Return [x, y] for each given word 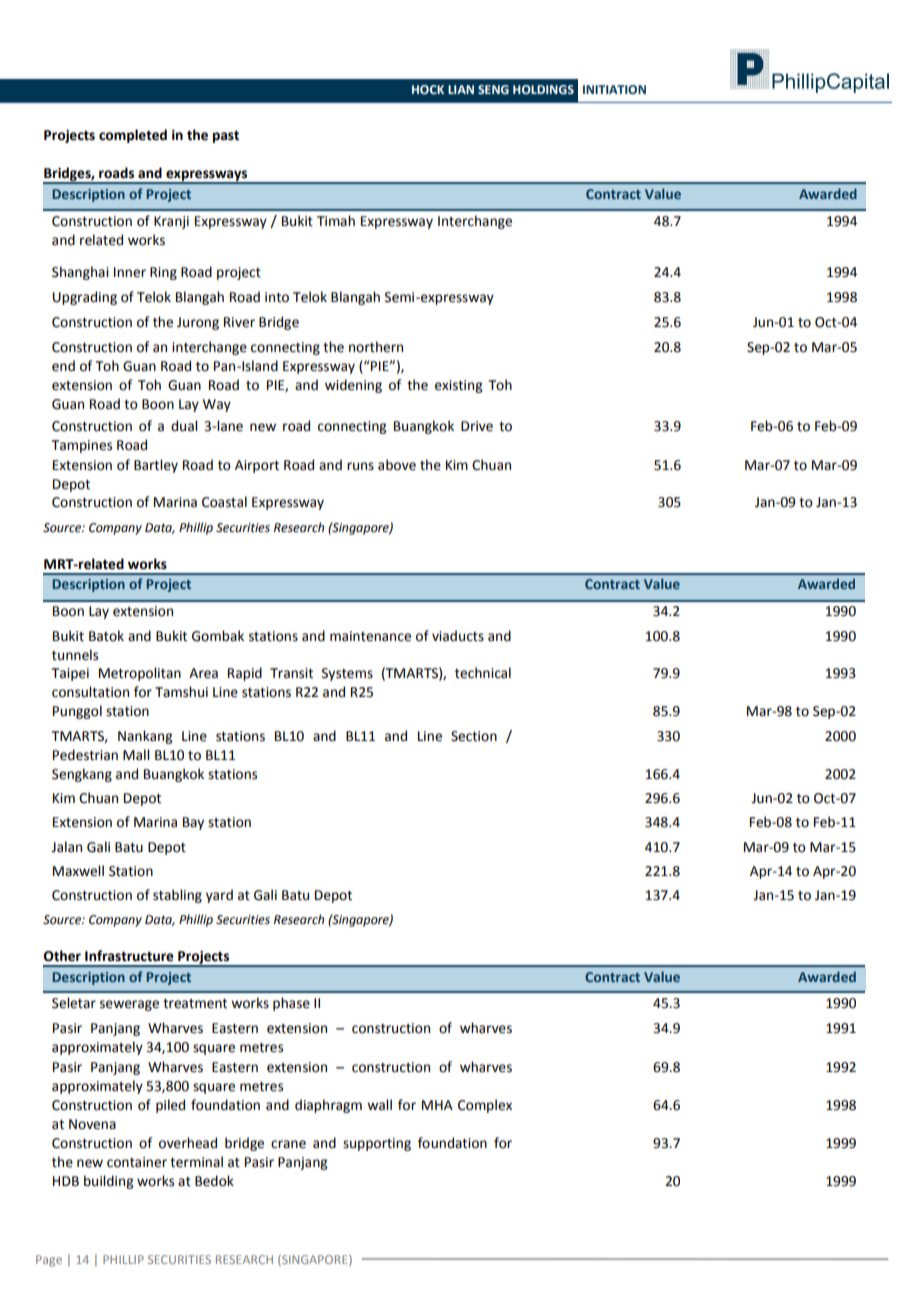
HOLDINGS [543, 89]
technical [483, 673]
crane [288, 1144]
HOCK [428, 89]
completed [133, 136]
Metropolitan [140, 674]
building [108, 1182]
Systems [347, 674]
